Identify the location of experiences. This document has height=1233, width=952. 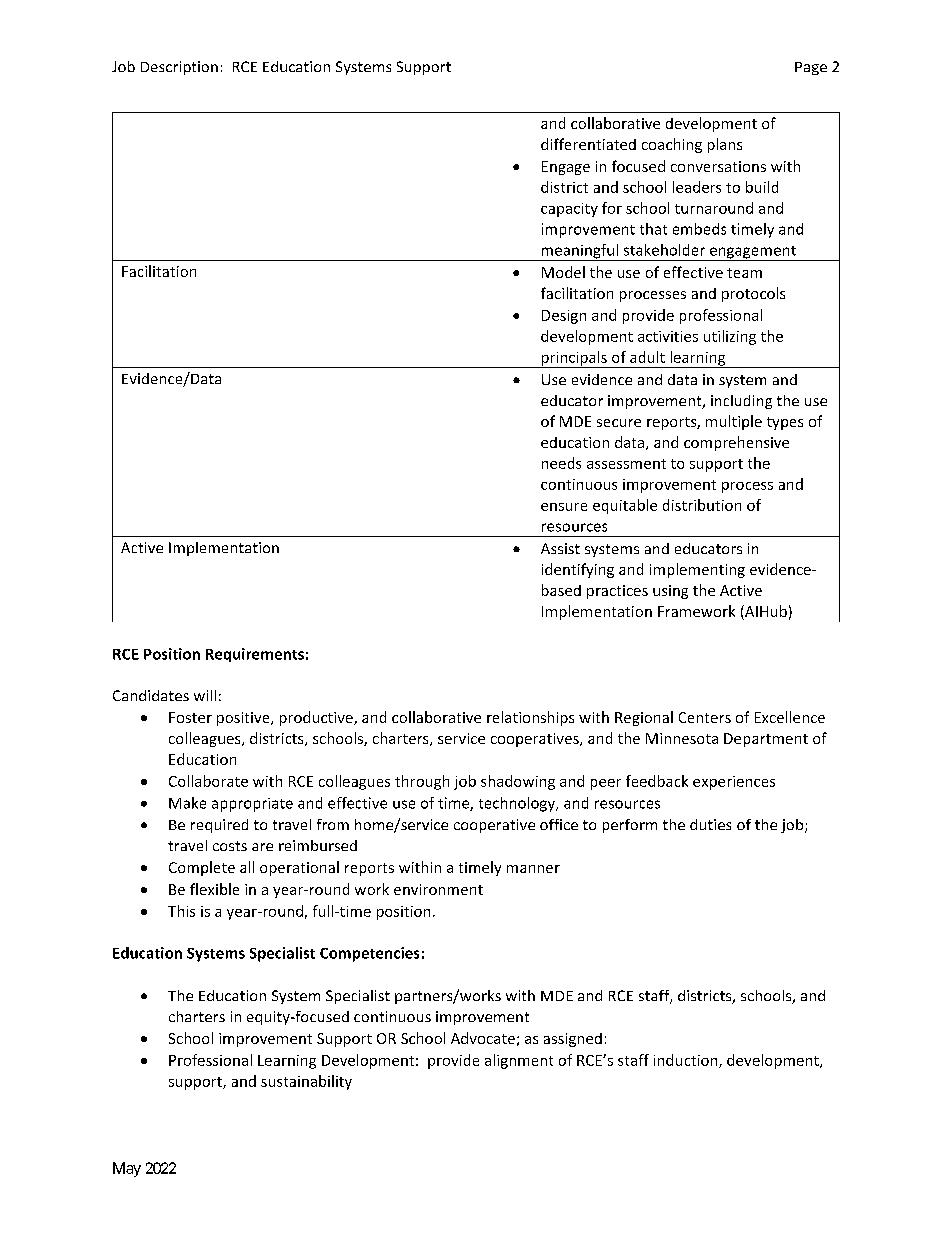
(734, 783).
